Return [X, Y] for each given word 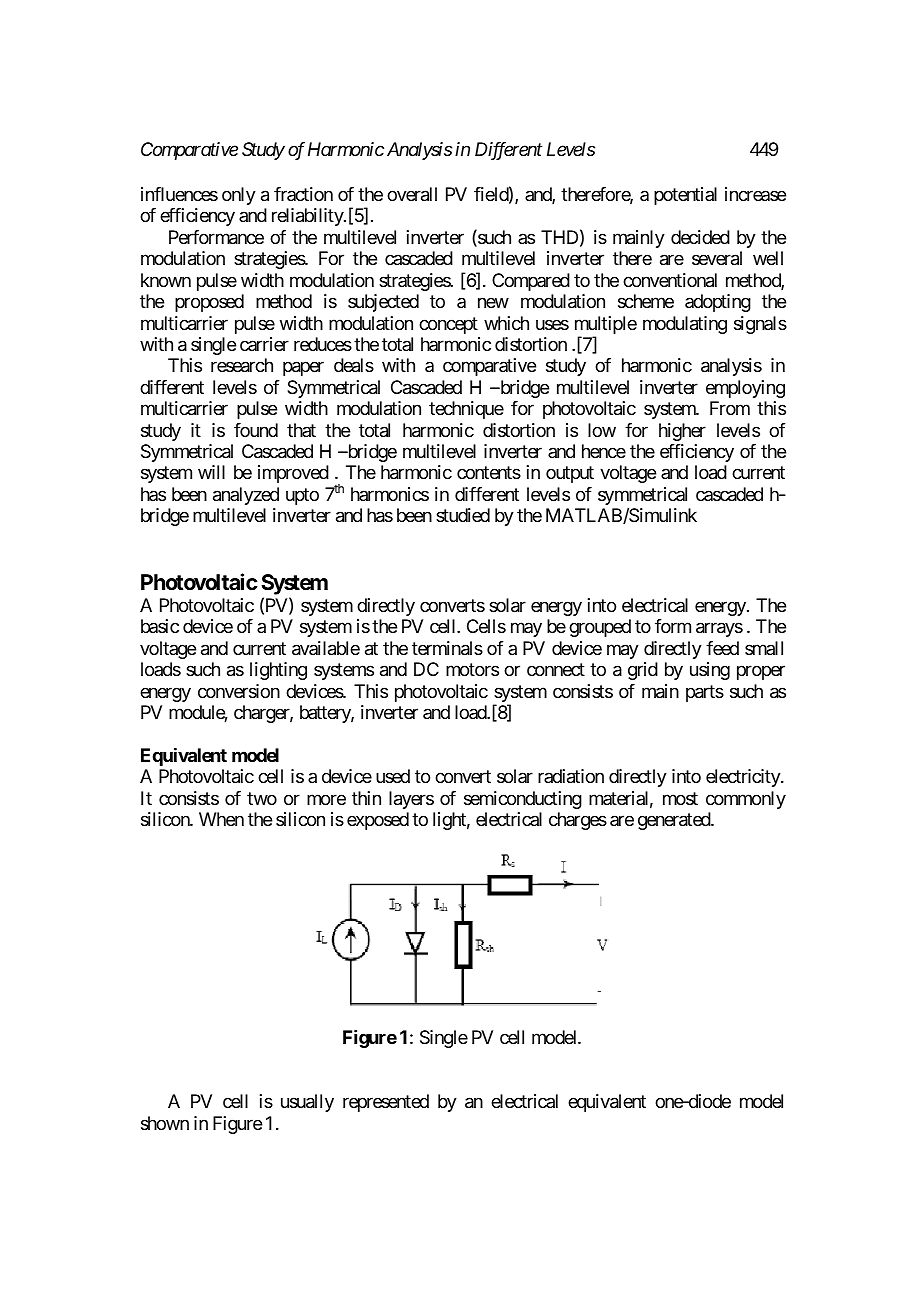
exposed [378, 821]
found [256, 430]
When [221, 819]
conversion [239, 691]
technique [466, 410]
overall [412, 194]
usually [307, 1103]
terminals [447, 648]
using [710, 671]
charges [578, 821]
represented [386, 1103]
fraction [303, 194]
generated [675, 821]
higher [682, 432]
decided [700, 237]
